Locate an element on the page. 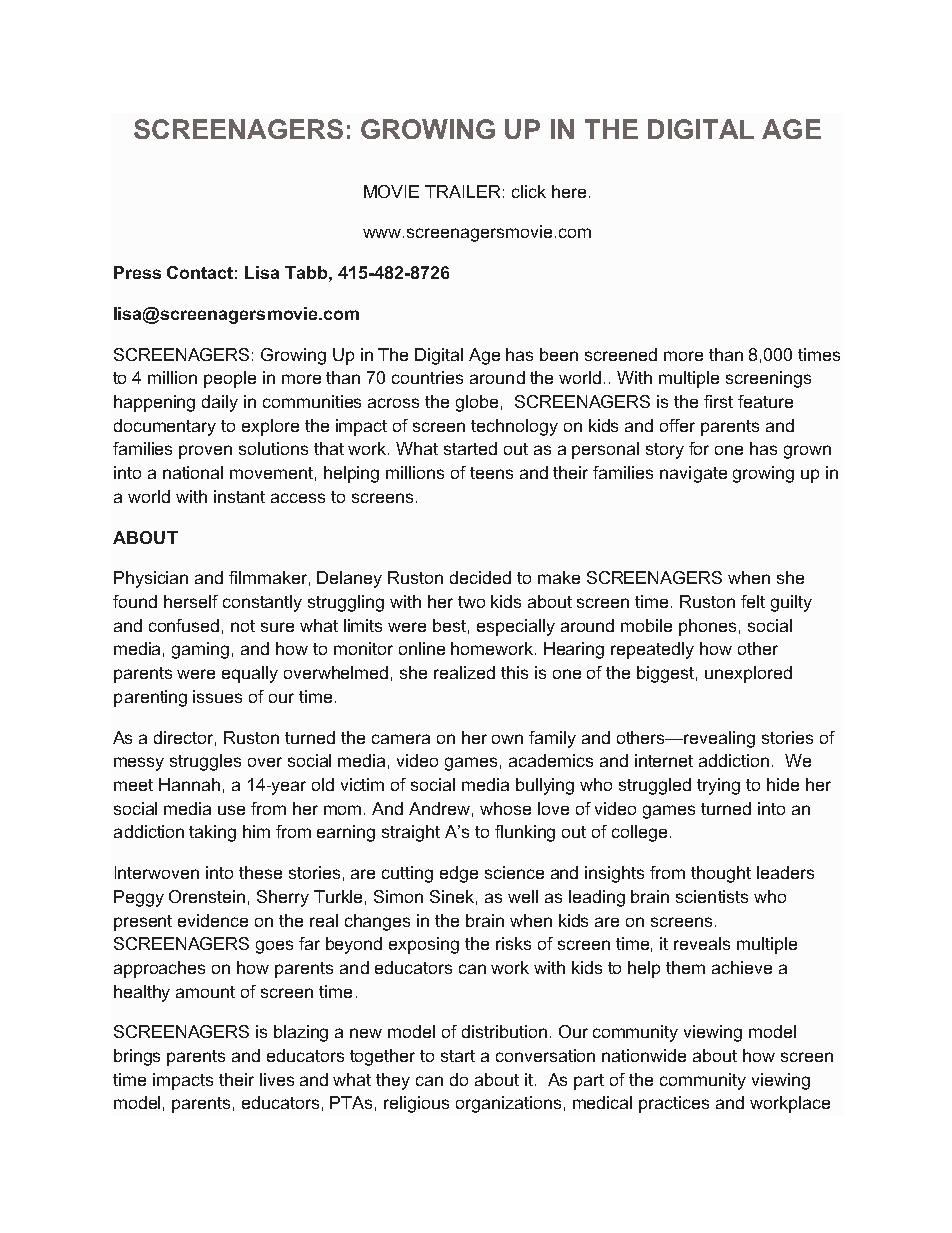  here is located at coordinates (569, 191).
